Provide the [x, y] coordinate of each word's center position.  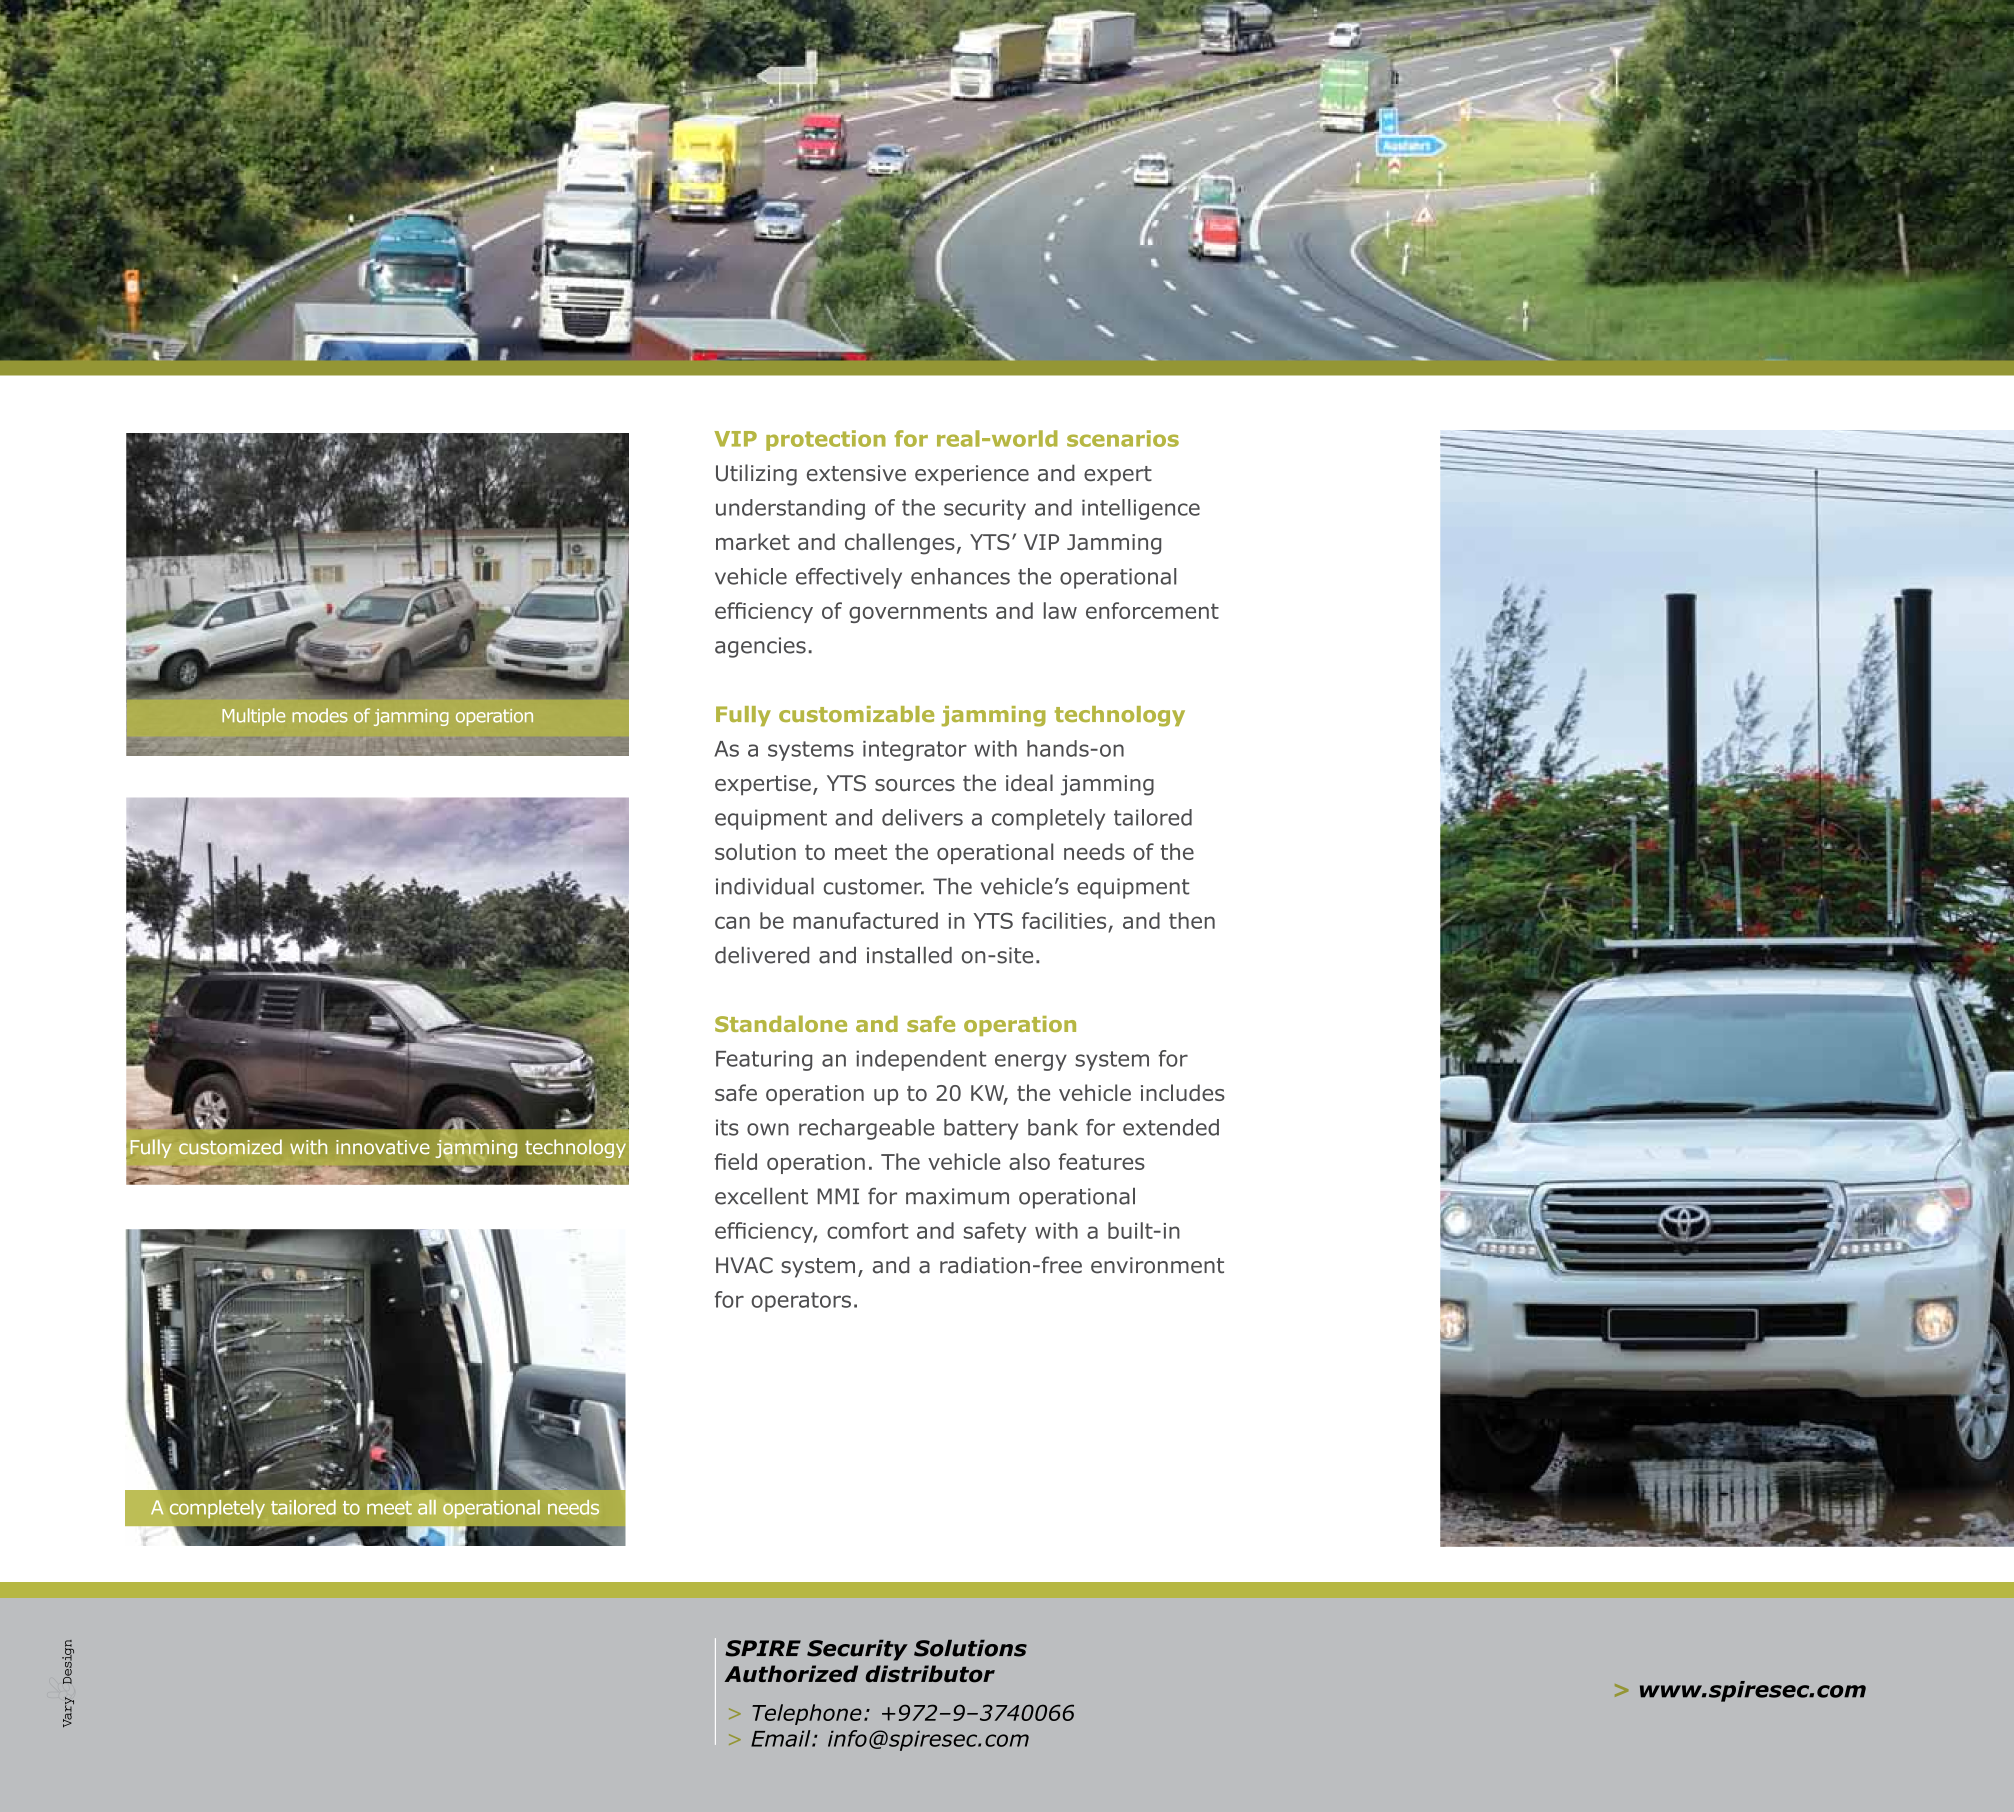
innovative [383, 1147]
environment [1157, 1265]
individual [765, 886]
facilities [1064, 920]
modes [320, 715]
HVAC [744, 1265]
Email [782, 1738]
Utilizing [756, 475]
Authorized [791, 1674]
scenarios [1123, 438]
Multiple [253, 717]
